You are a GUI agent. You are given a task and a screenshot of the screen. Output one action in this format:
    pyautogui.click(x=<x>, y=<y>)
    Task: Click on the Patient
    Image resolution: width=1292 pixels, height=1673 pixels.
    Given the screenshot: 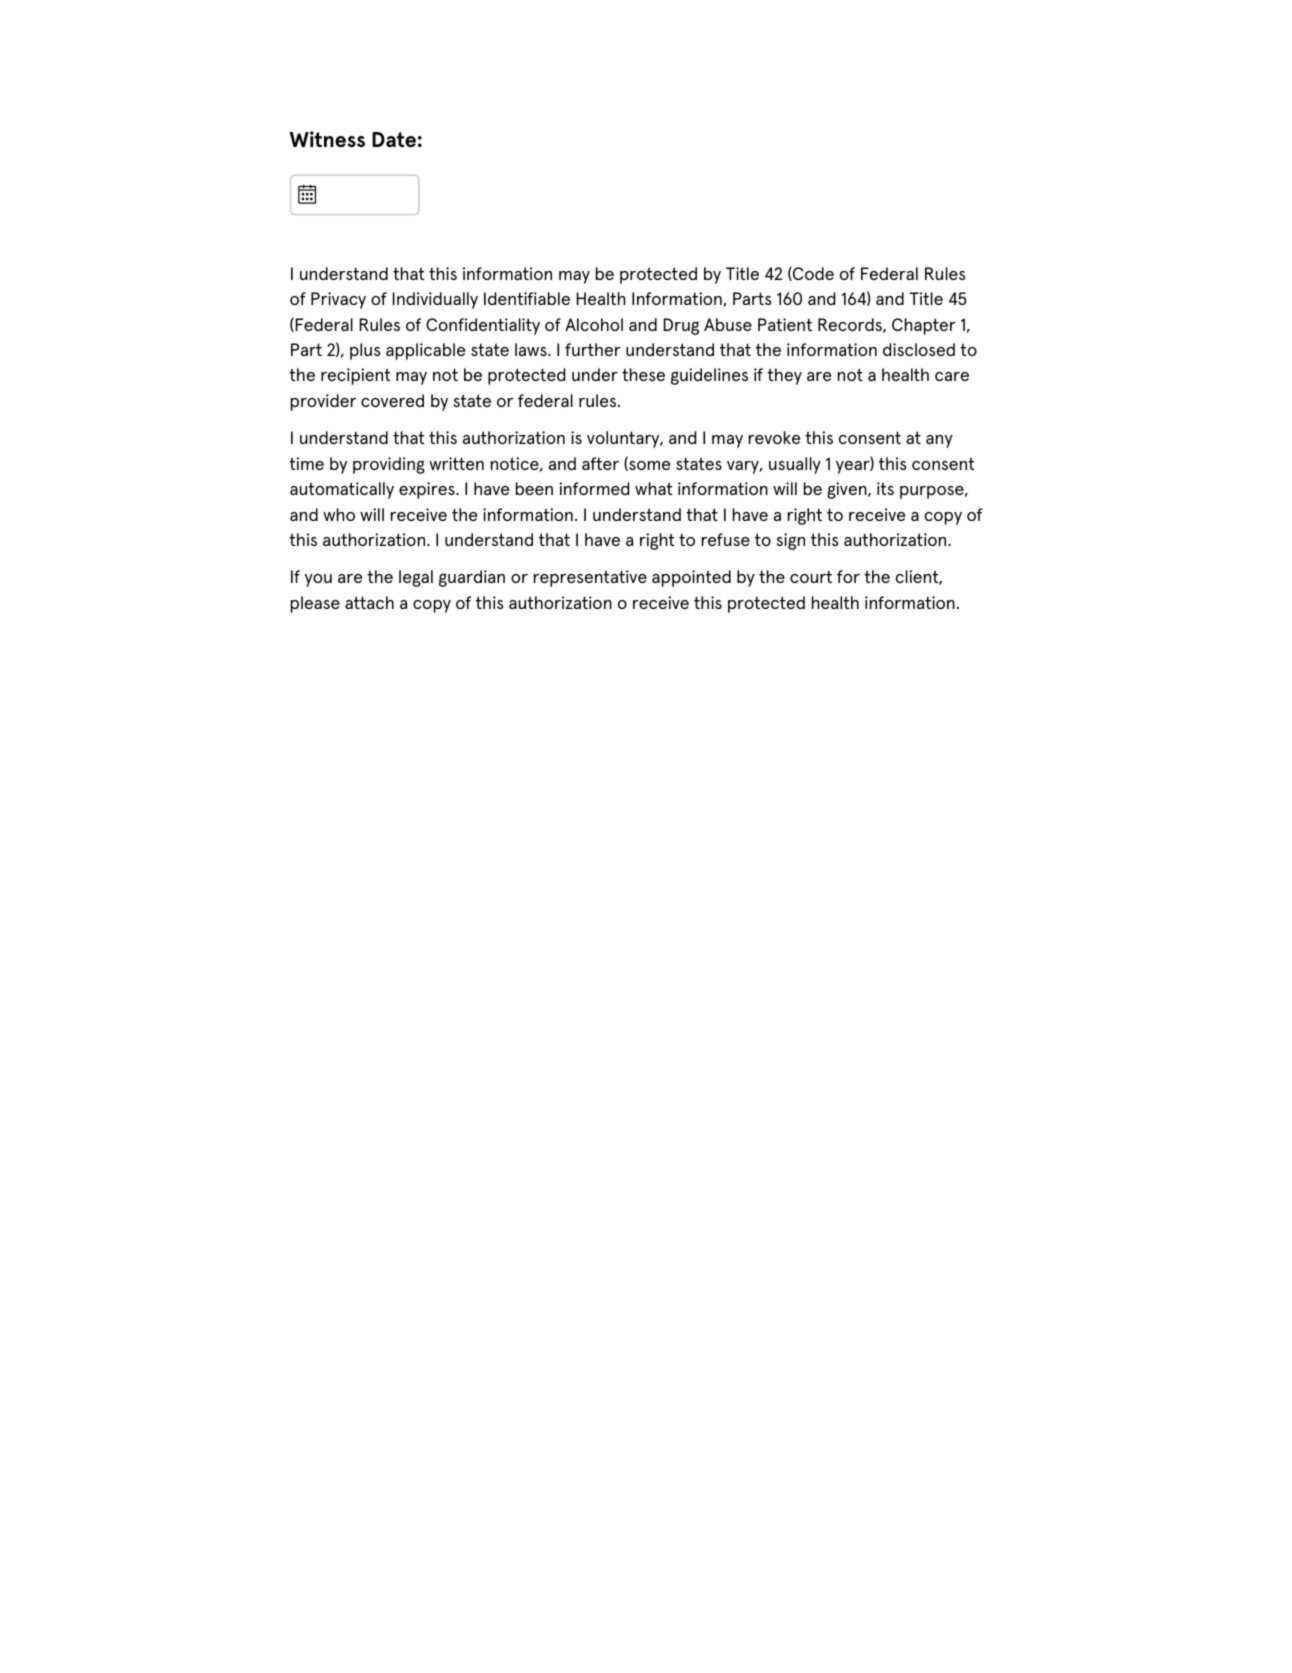 What is the action you would take?
    pyautogui.click(x=785, y=324)
